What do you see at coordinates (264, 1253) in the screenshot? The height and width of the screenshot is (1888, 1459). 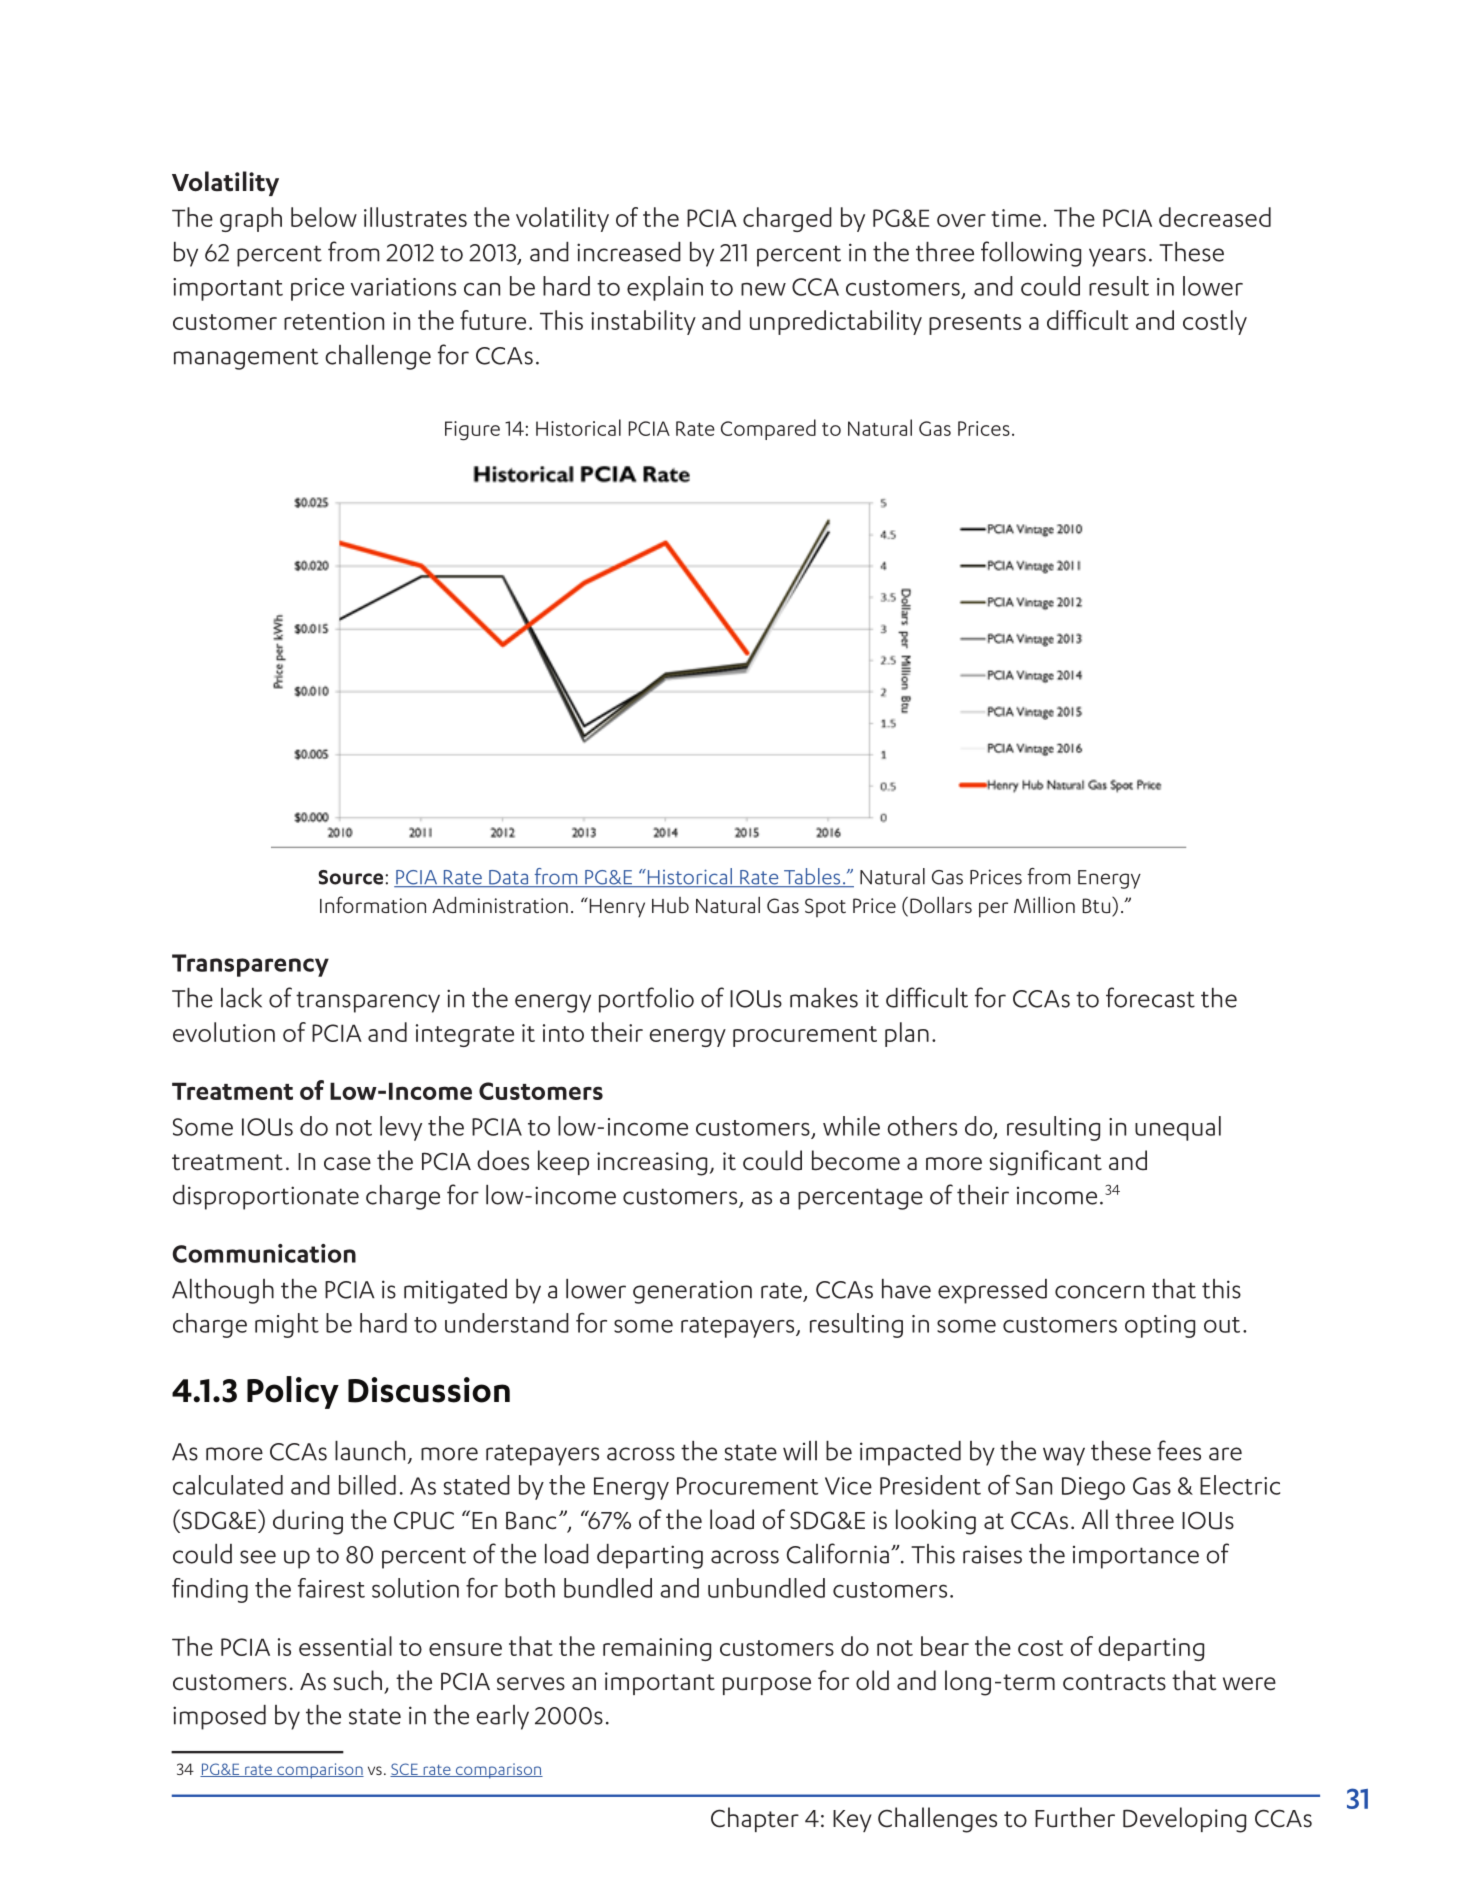 I see `Communication` at bounding box center [264, 1253].
